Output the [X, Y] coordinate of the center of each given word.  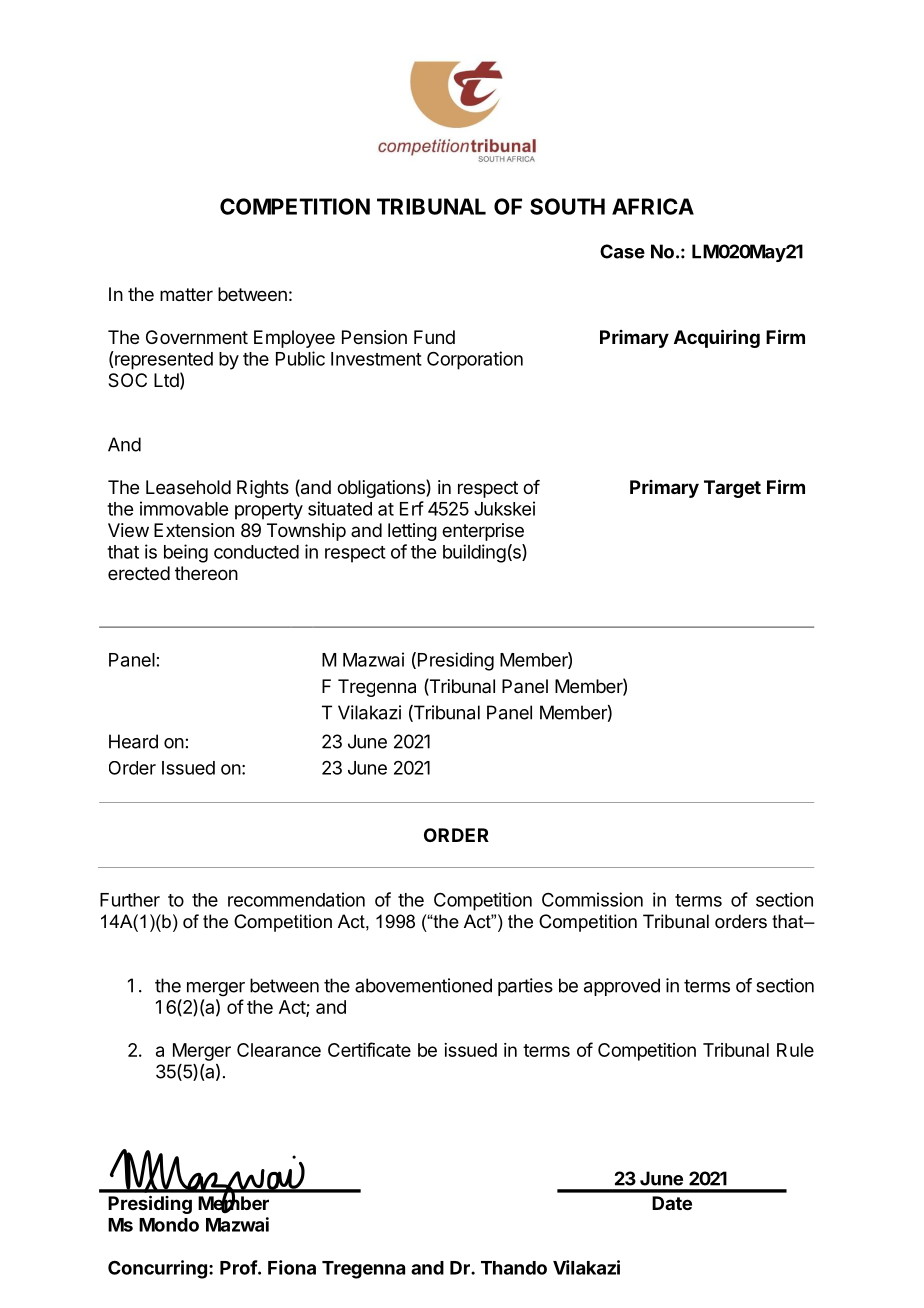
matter [186, 294]
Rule [795, 1050]
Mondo [169, 1225]
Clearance [279, 1050]
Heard [133, 741]
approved [622, 987]
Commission [592, 899]
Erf [412, 508]
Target [732, 489]
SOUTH [567, 206]
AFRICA [653, 206]
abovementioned [423, 985]
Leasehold [188, 487]
